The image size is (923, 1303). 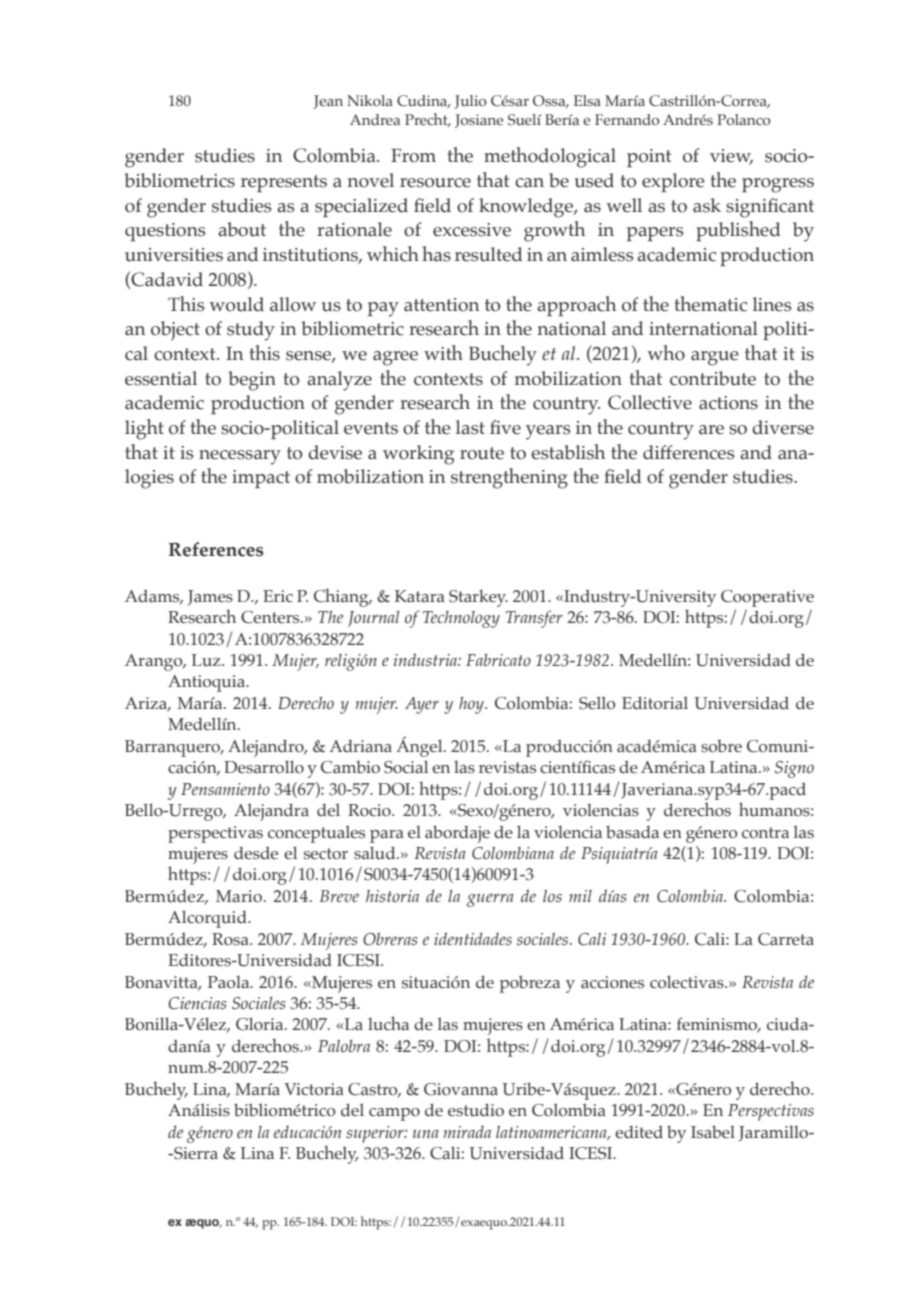 I want to click on Victoria, so click(x=314, y=1089).
